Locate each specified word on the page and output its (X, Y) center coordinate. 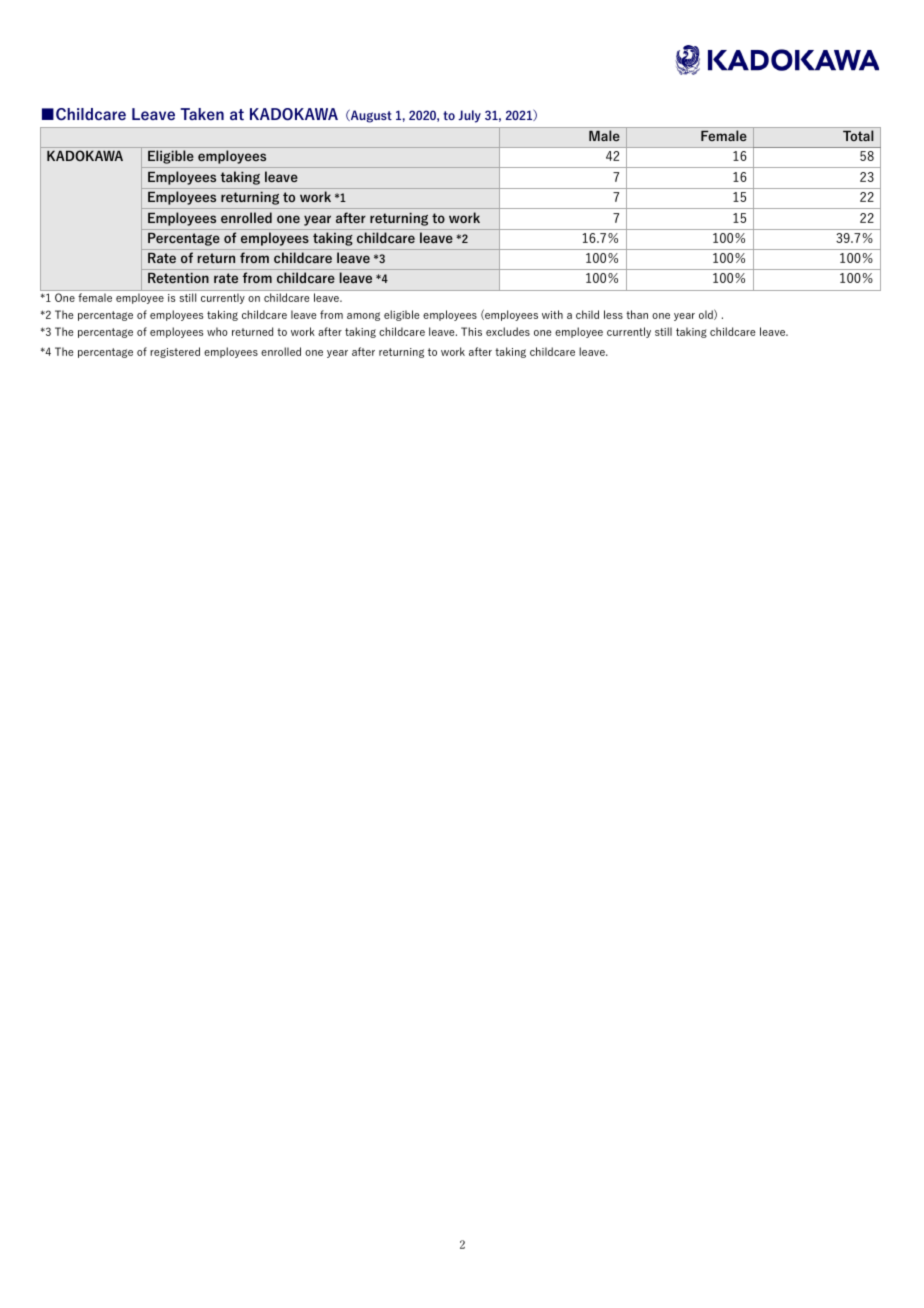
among (363, 316)
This (471, 331)
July (469, 116)
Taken (202, 114)
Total (858, 135)
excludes (508, 331)
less (613, 314)
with (552, 314)
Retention (178, 278)
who (217, 331)
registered (175, 352)
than (637, 314)
